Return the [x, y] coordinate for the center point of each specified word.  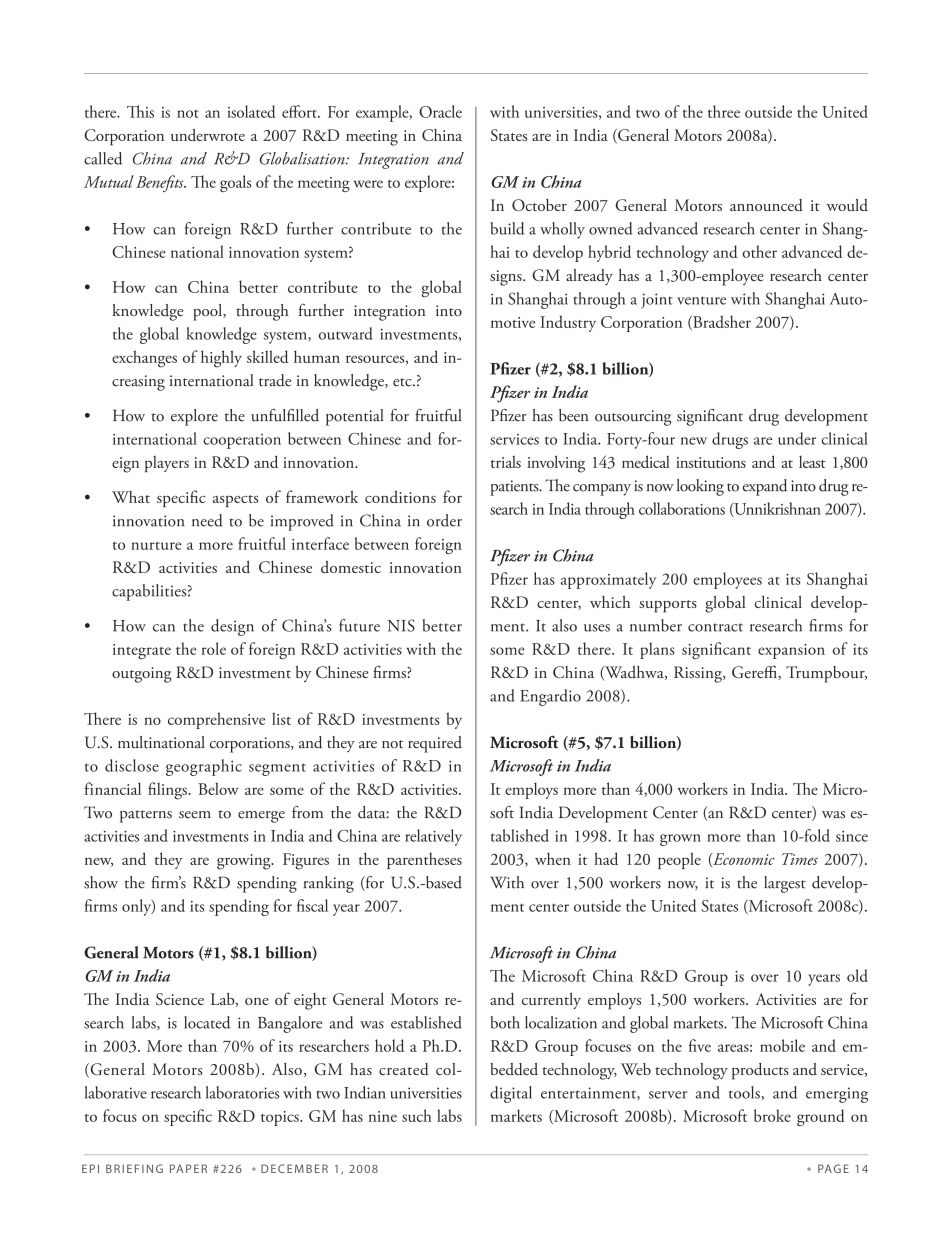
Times [800, 859]
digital [511, 1094]
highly [221, 359]
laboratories [242, 1092]
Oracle [440, 111]
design [232, 627]
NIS [401, 625]
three [724, 111]
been [573, 415]
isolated [251, 111]
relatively [433, 837]
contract [715, 627]
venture [701, 300]
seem [195, 815]
